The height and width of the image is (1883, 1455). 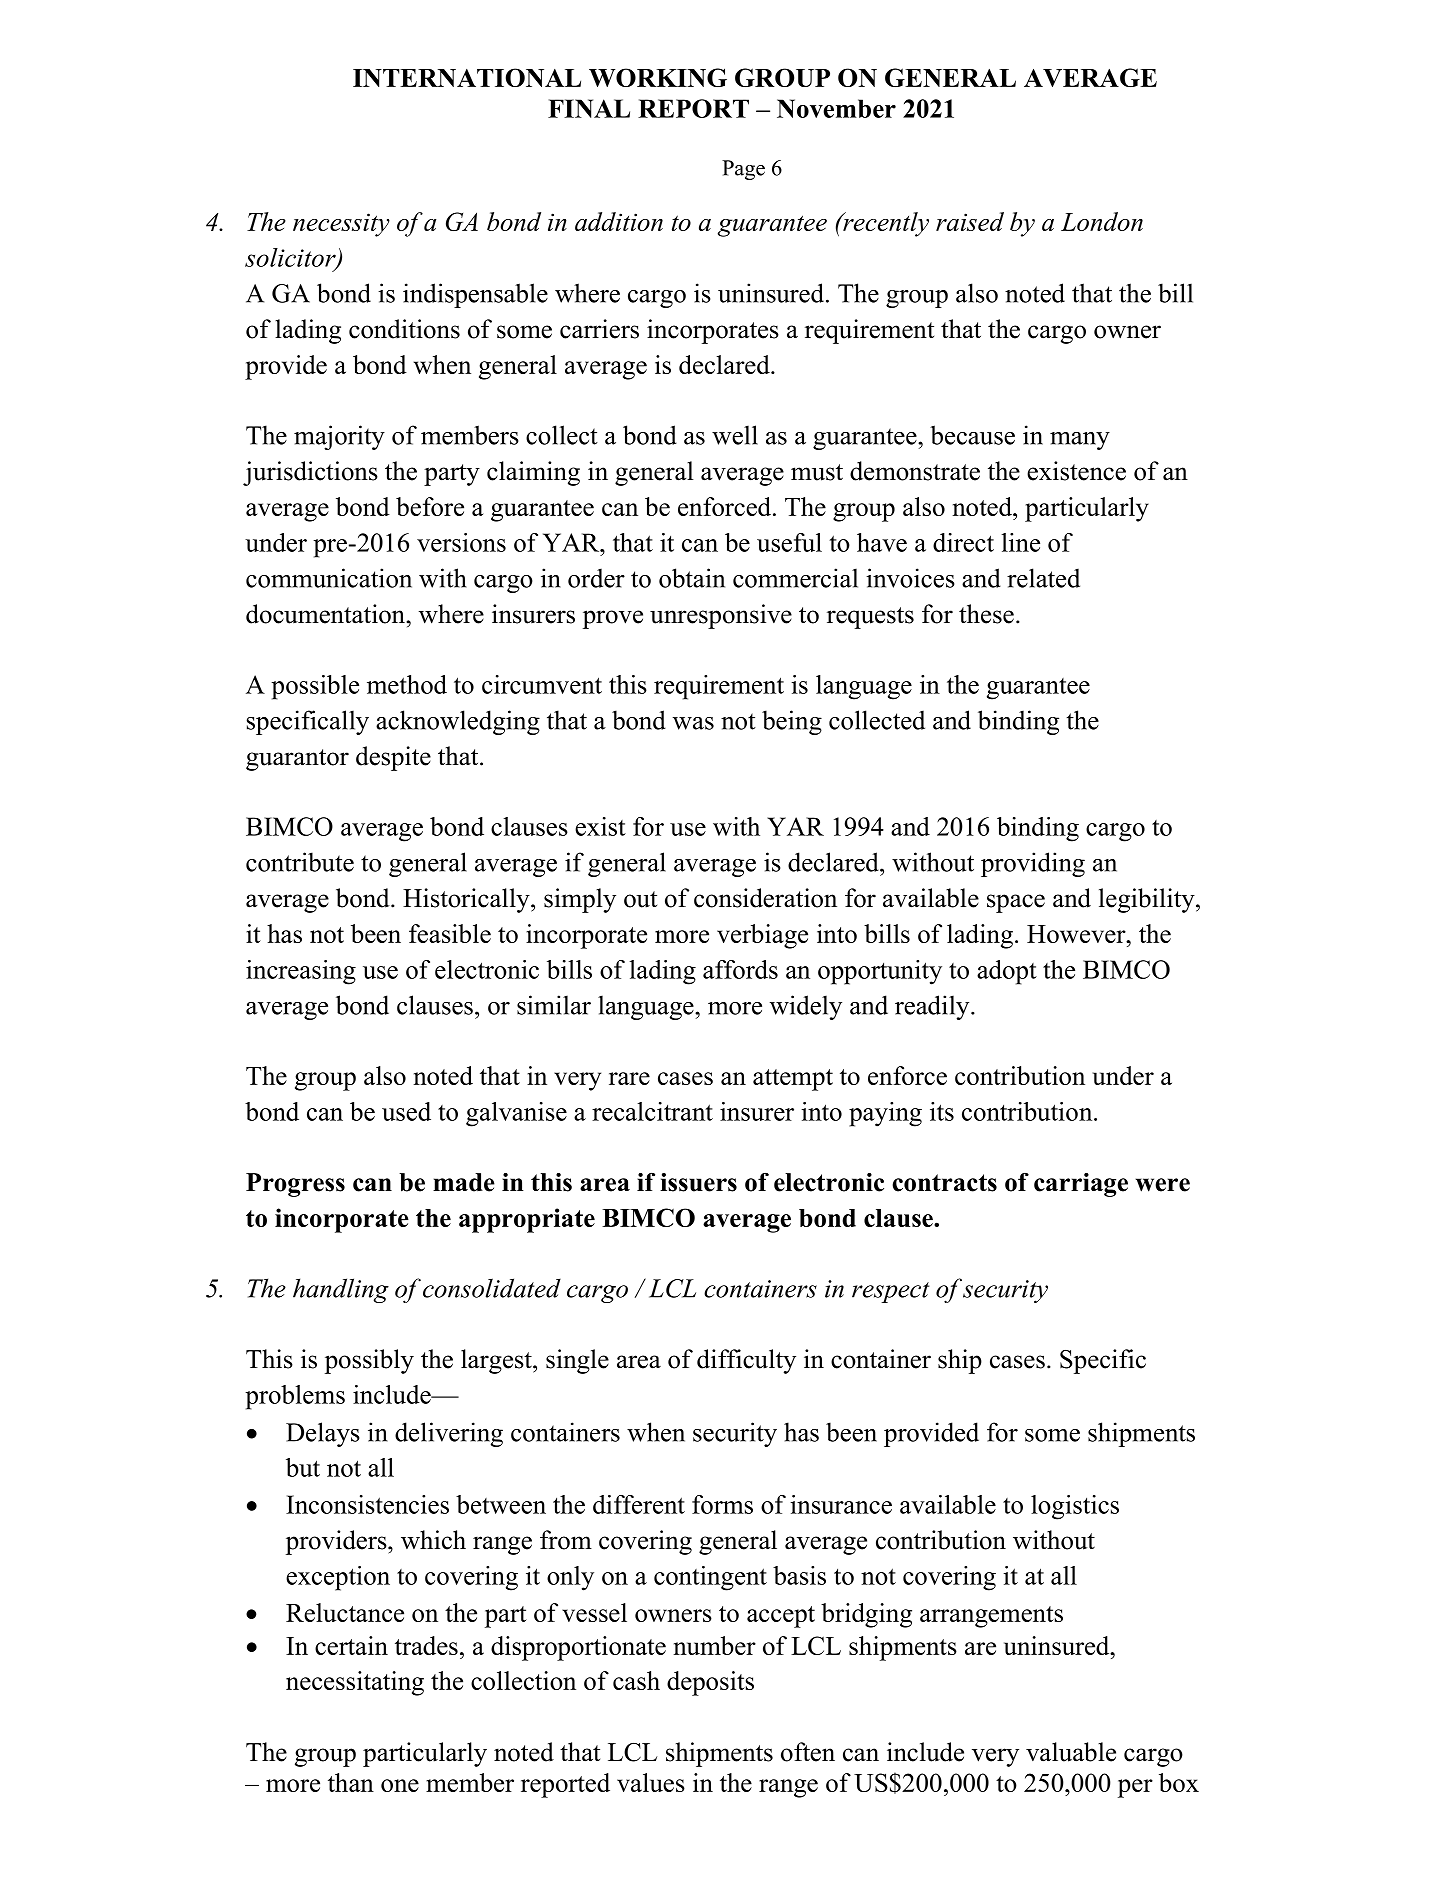 I want to click on Page, so click(x=743, y=170).
